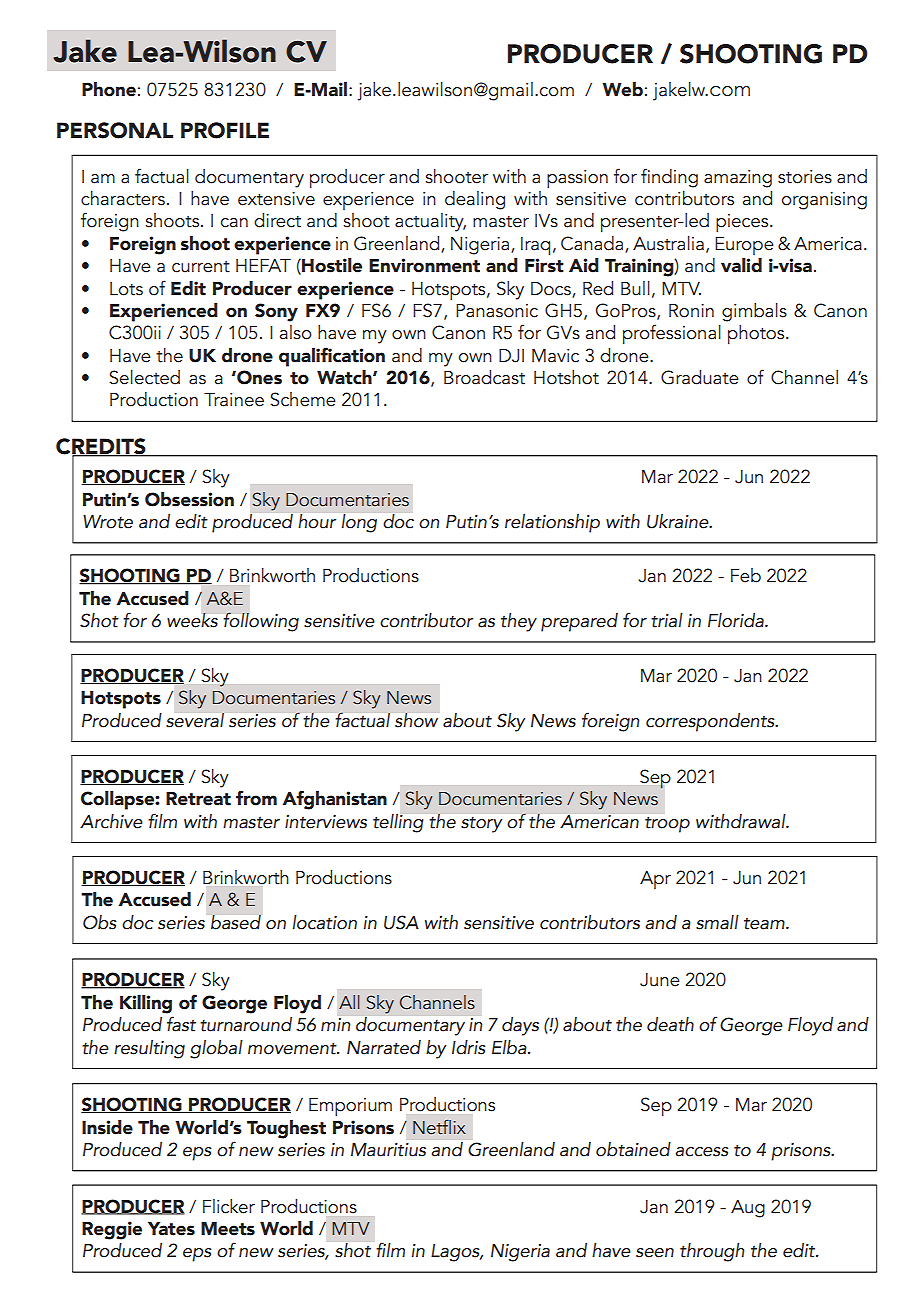  Describe the element at coordinates (717, 922) in the image. I see `small` at that location.
